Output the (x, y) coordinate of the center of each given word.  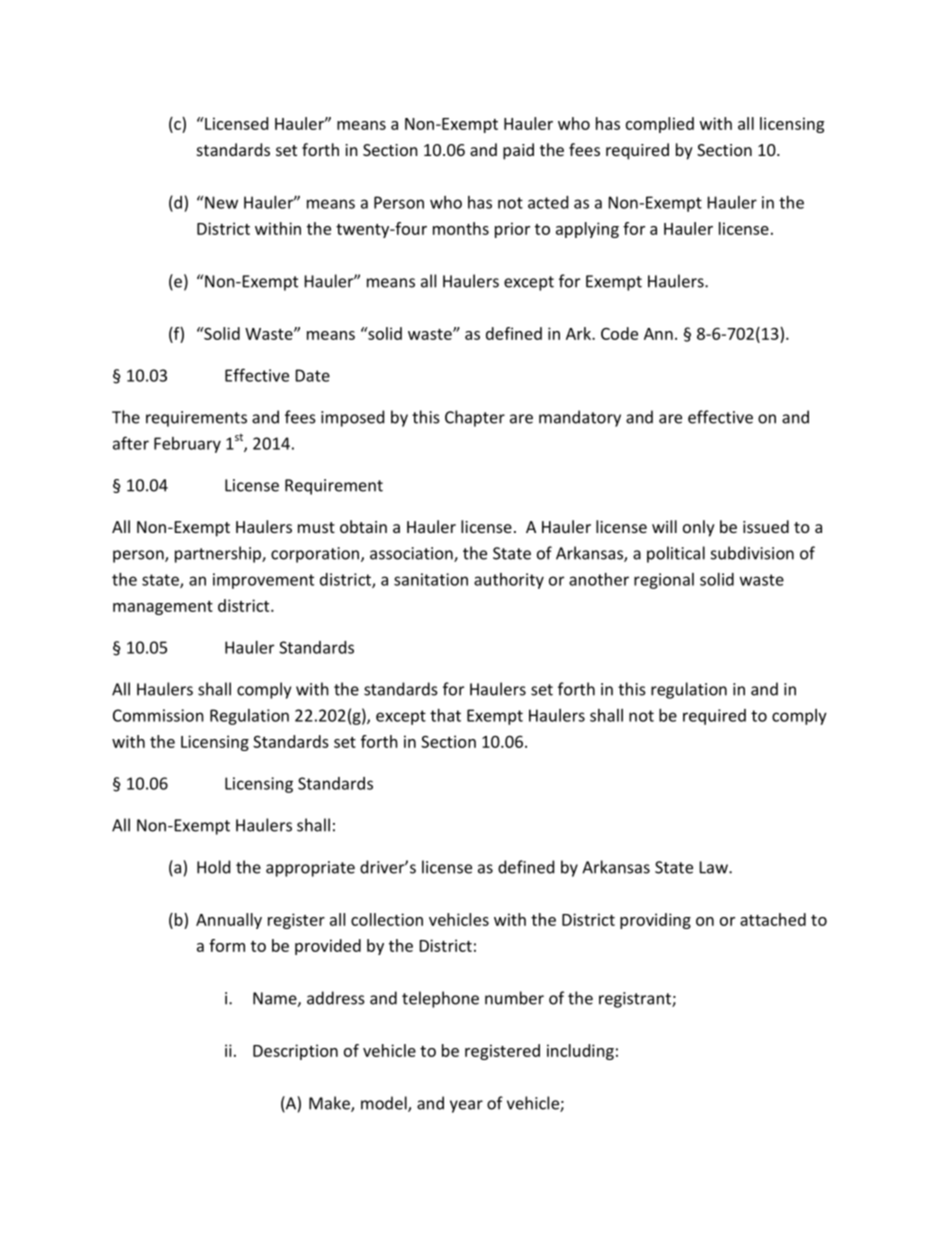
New (221, 202)
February (187, 445)
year (466, 1106)
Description (295, 1052)
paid (518, 151)
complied (660, 125)
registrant (636, 1000)
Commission (158, 715)
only (699, 528)
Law (715, 867)
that (445, 715)
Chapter (475, 418)
